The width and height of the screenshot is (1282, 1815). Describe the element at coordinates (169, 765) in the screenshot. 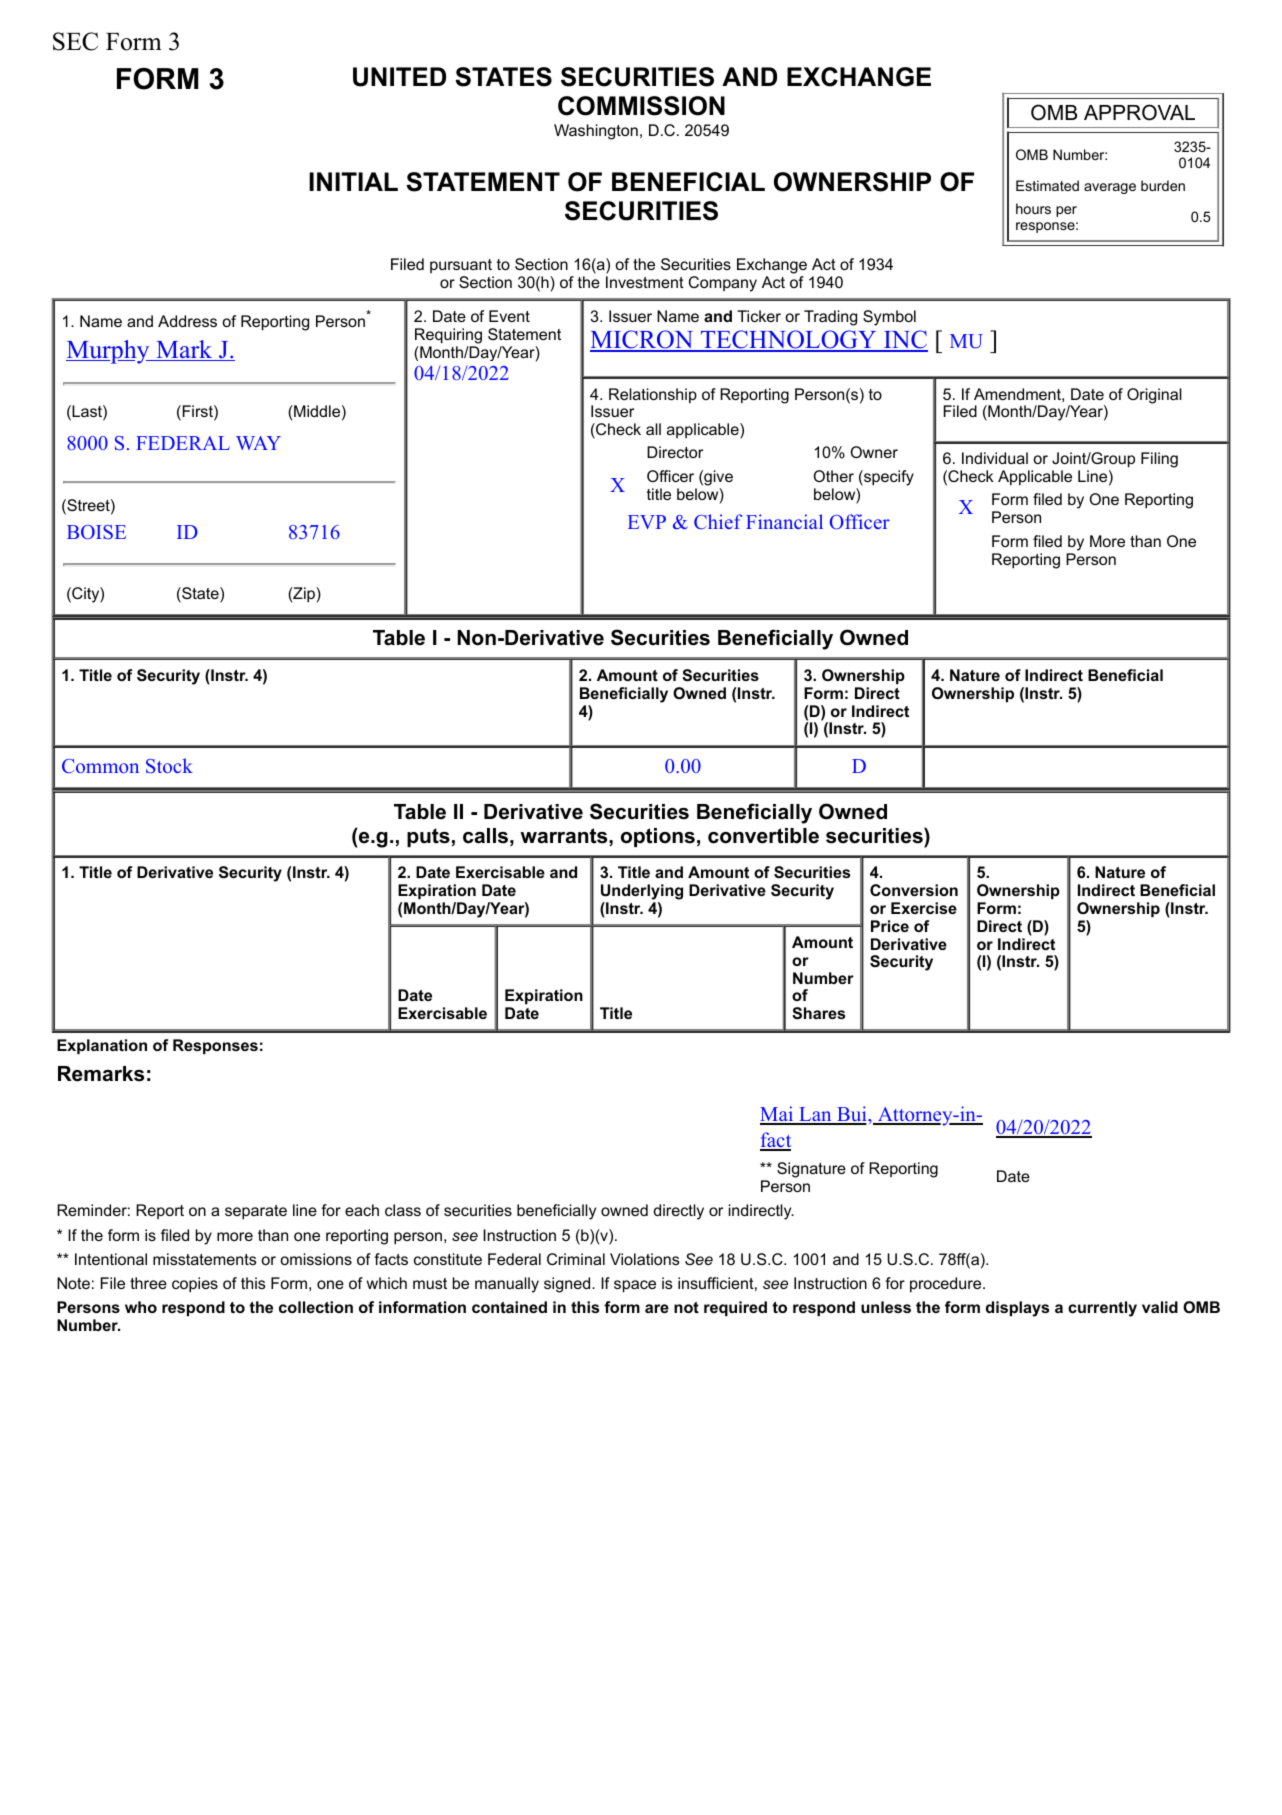

I see `Stock` at that location.
